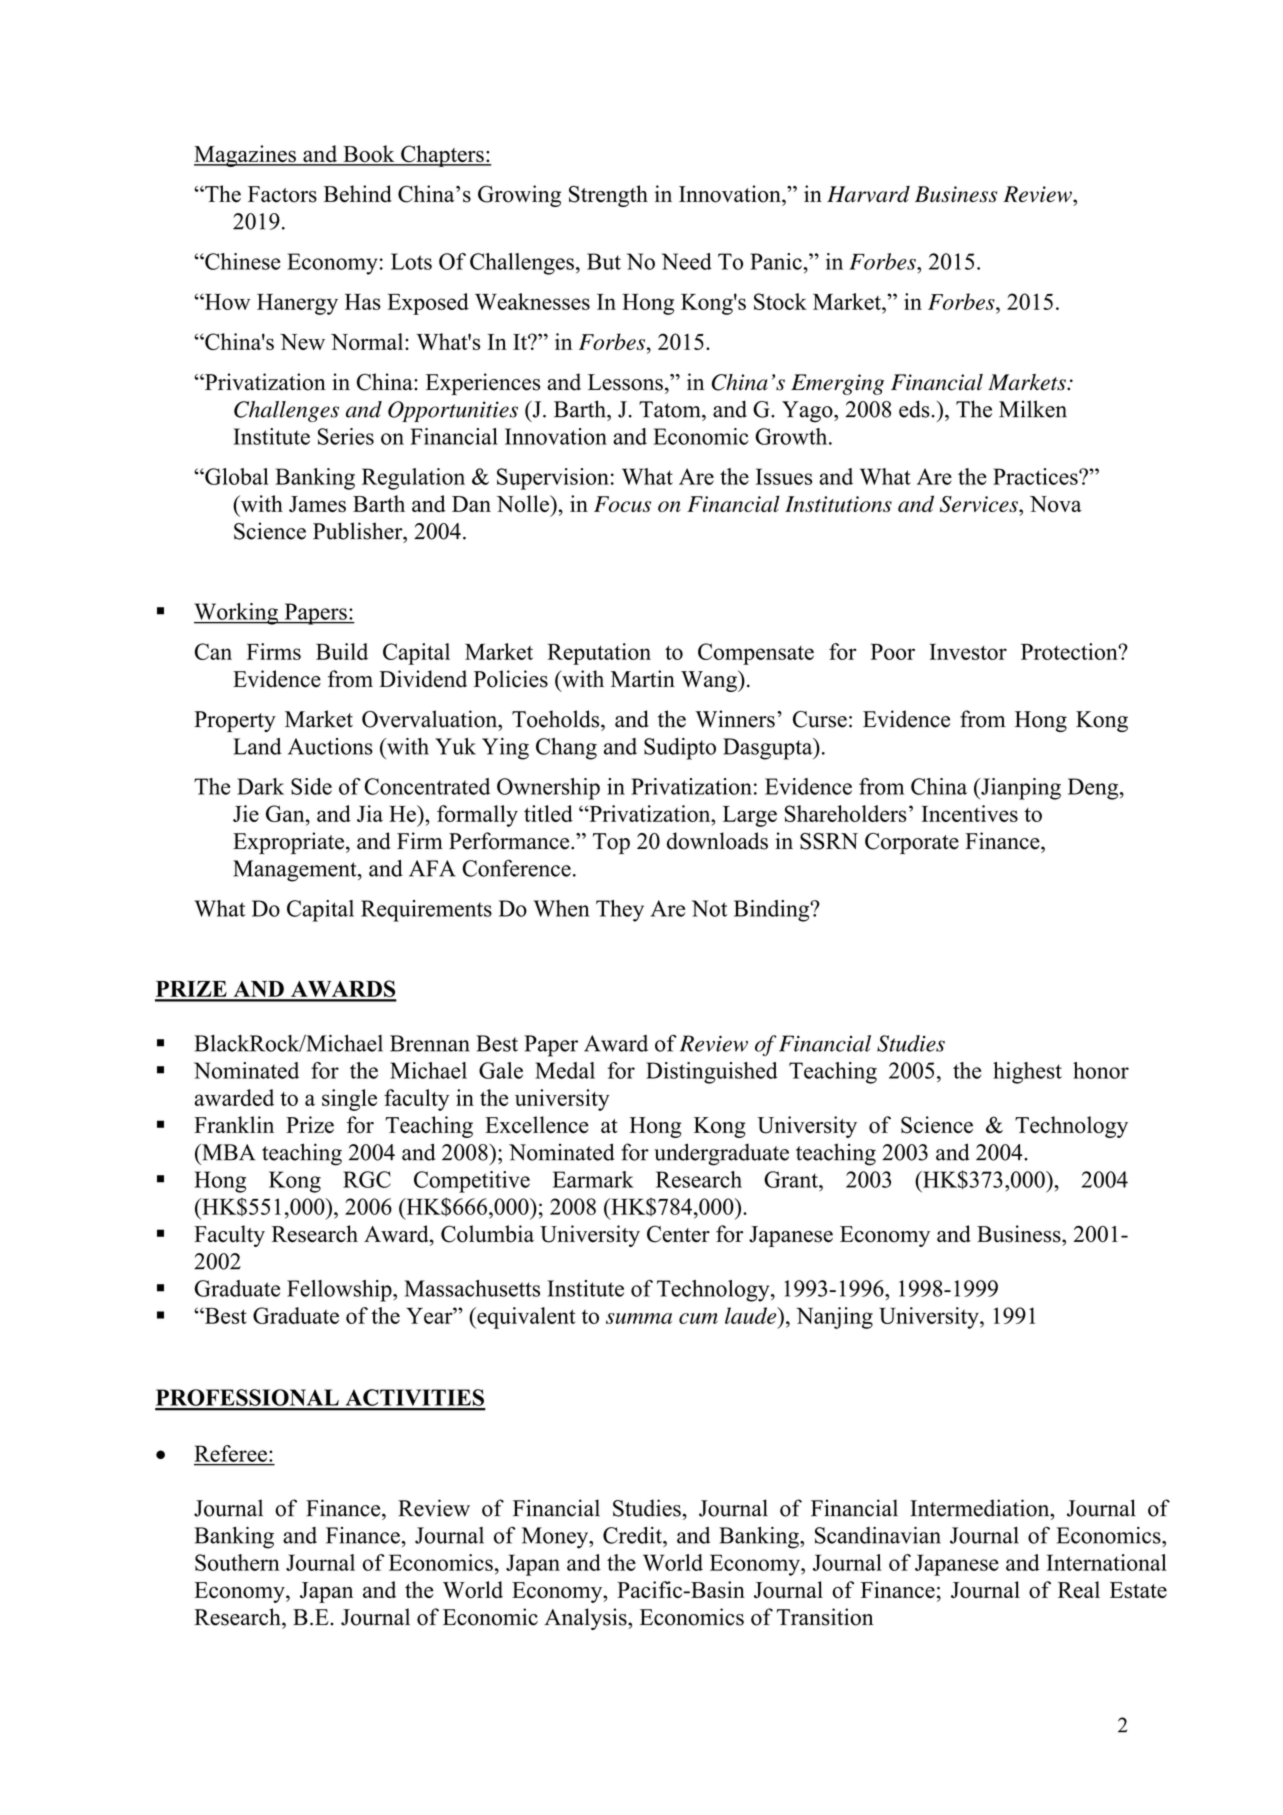  I want to click on Credit, so click(633, 1535).
